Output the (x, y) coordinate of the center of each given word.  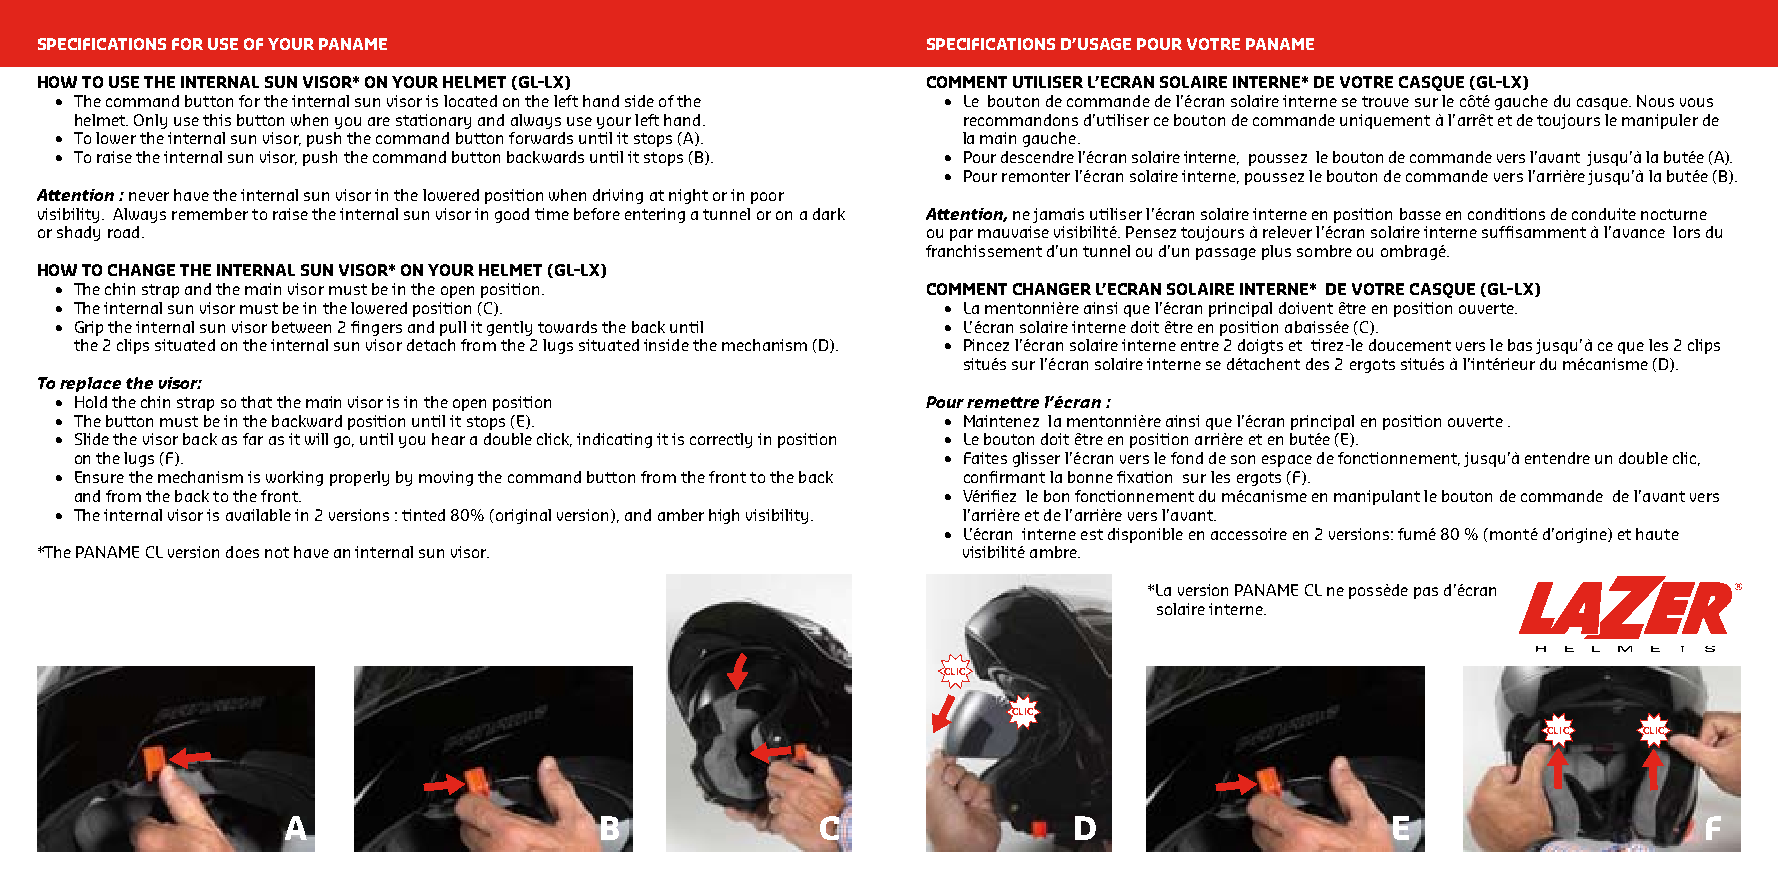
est (1092, 534)
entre (1200, 345)
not (277, 552)
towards (567, 327)
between (301, 327)
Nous (1655, 101)
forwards (541, 138)
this (217, 120)
